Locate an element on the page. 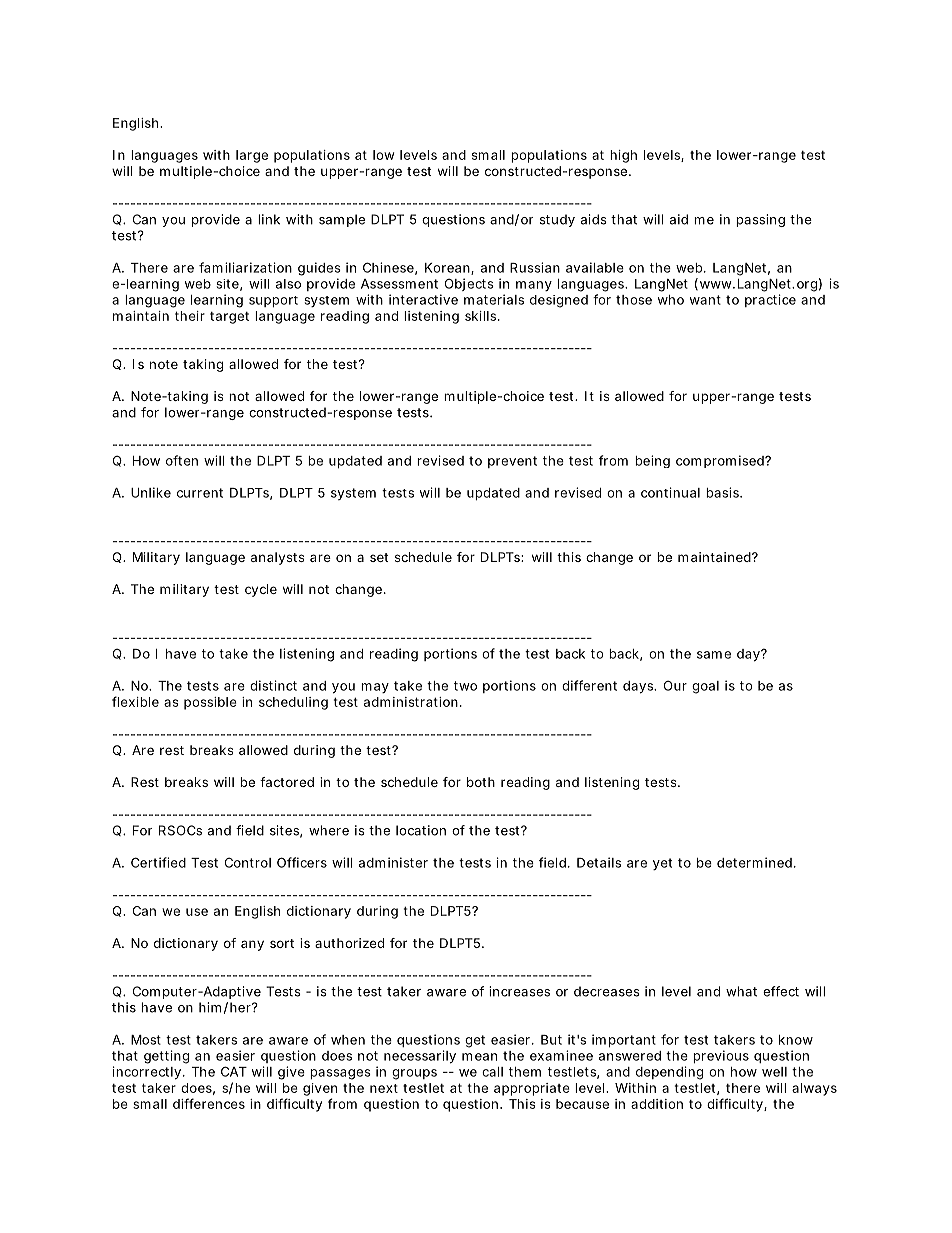 The width and height of the page is (952, 1233). same is located at coordinates (714, 655).
